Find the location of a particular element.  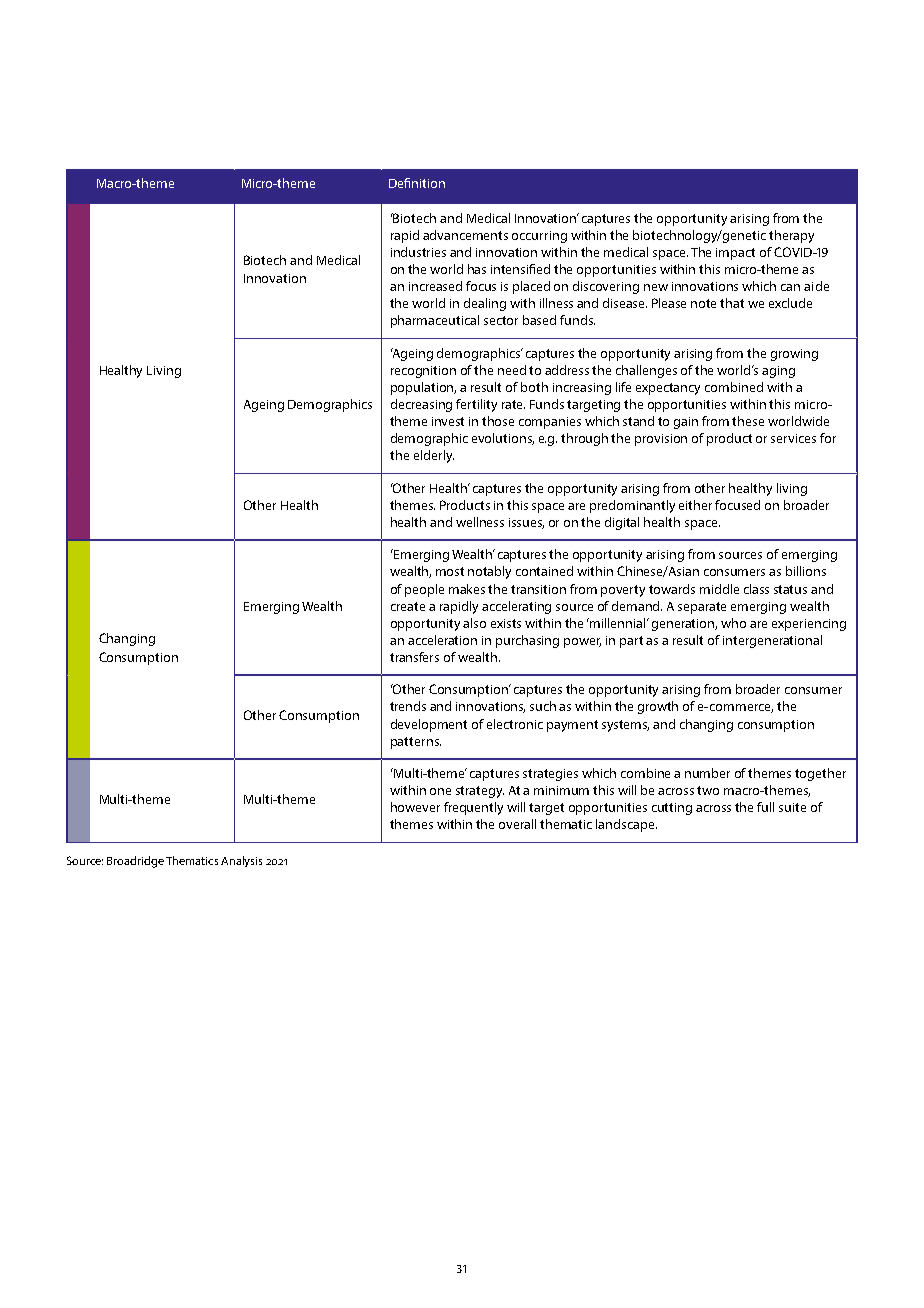

overall is located at coordinates (517, 824).
